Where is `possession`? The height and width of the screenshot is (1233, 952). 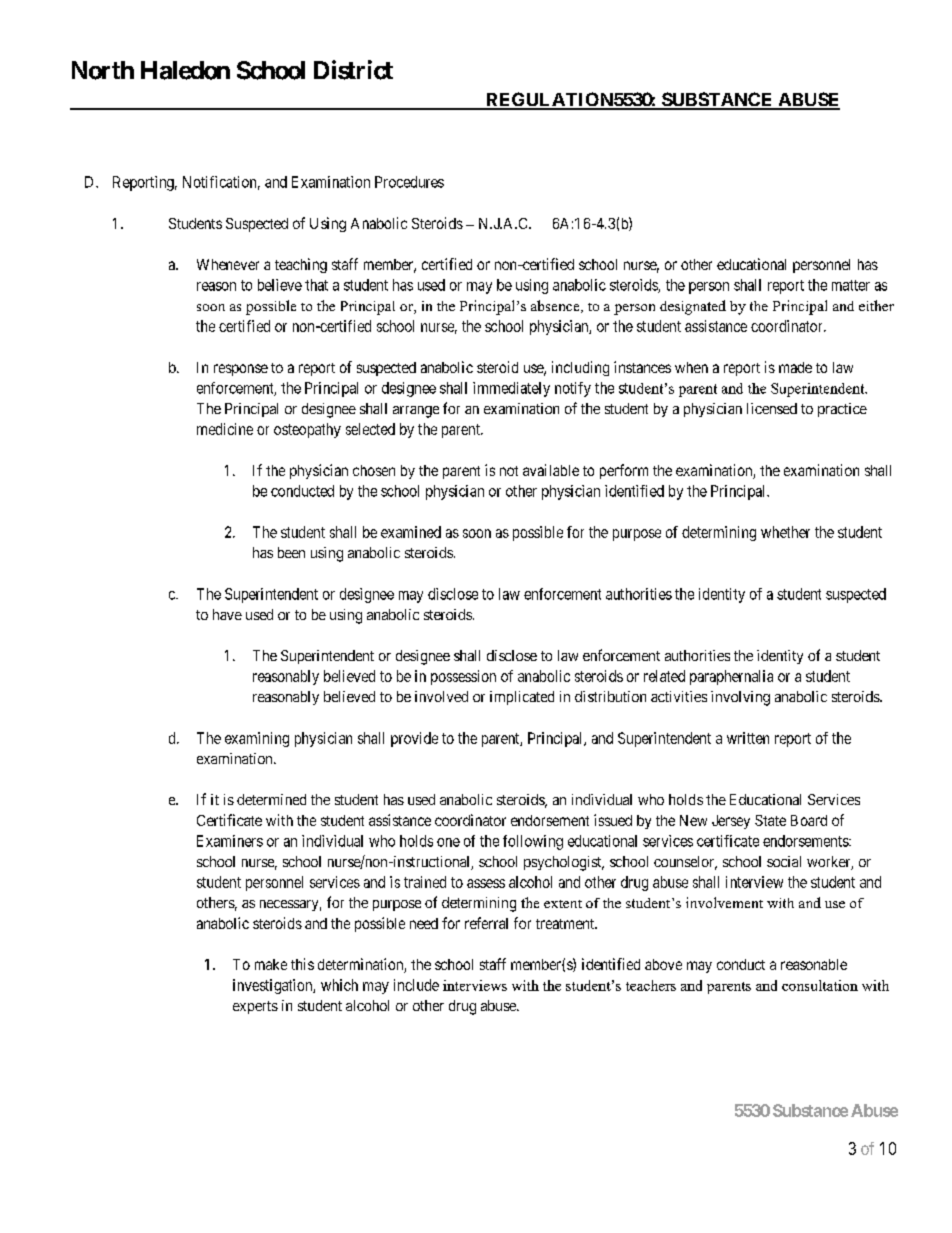 possession is located at coordinates (463, 677).
